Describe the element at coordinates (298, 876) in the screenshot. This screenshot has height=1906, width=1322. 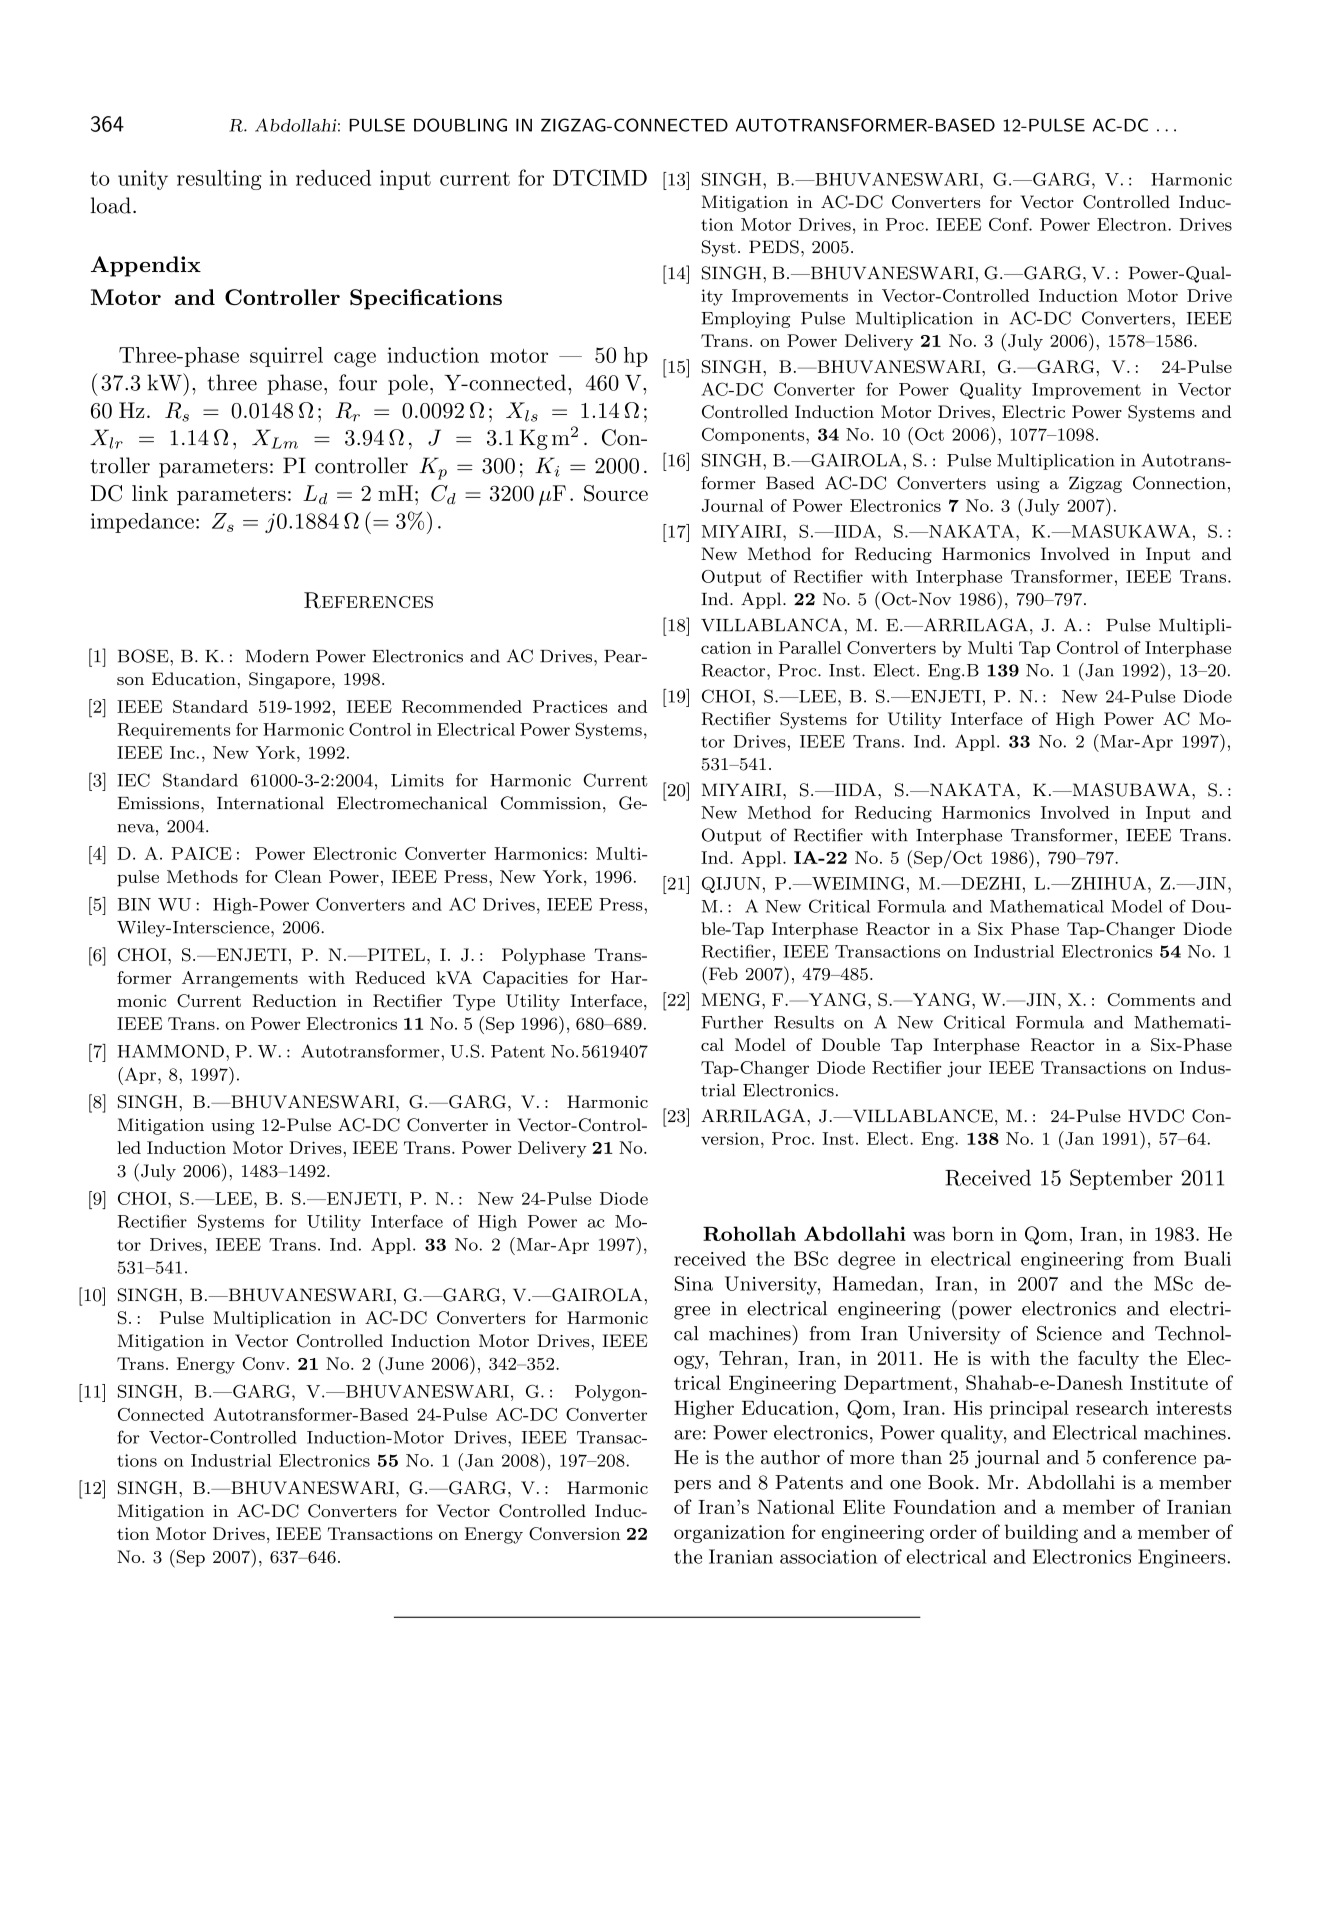
I see `Clean` at that location.
